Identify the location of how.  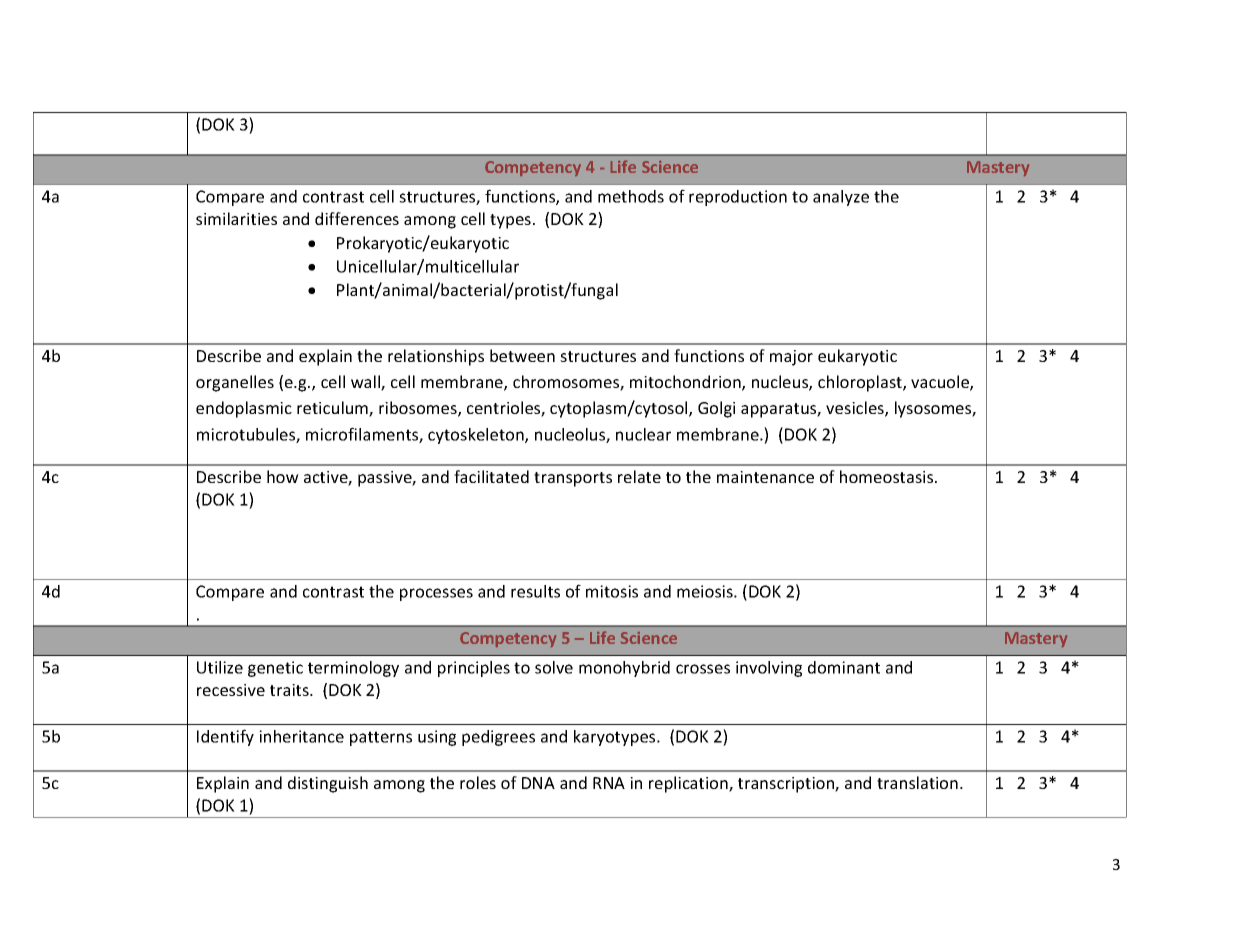
(283, 476).
